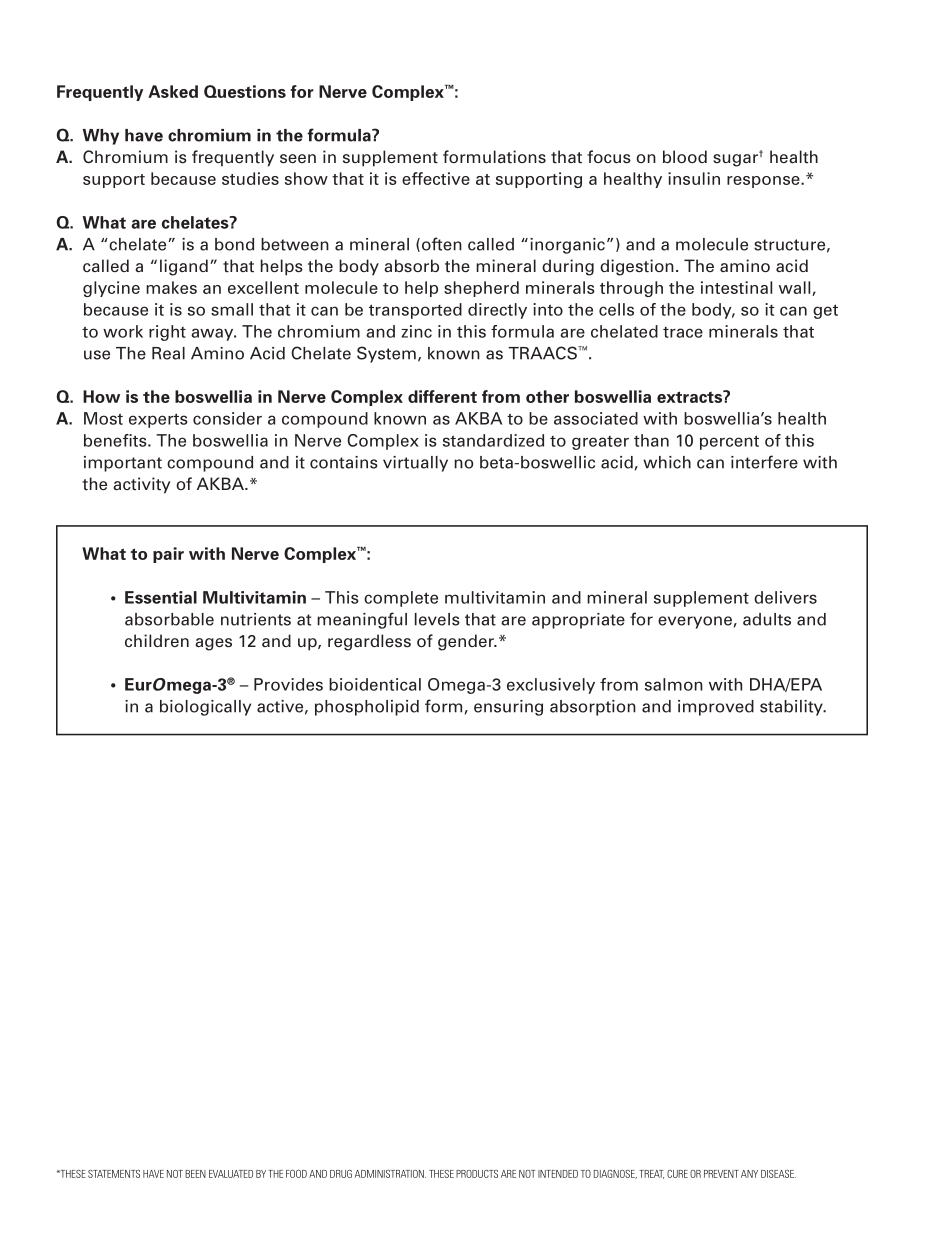 Image resolution: width=952 pixels, height=1233 pixels. Describe the element at coordinates (477, 1174) in the screenshot. I see `PRODUCTS` at that location.
